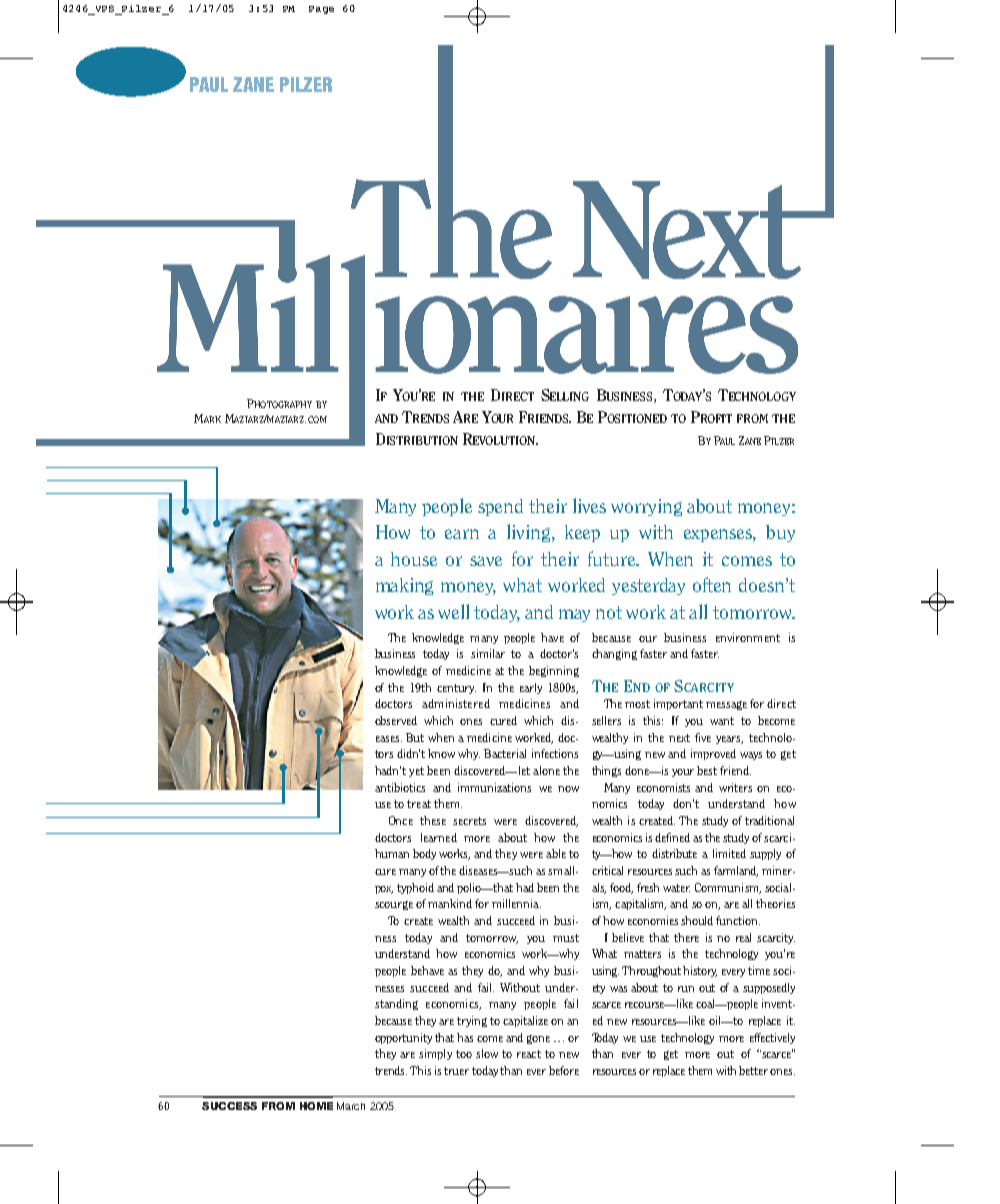 This page has height=1204, width=1000. What do you see at coordinates (646, 507) in the page?
I see `worrying` at bounding box center [646, 507].
